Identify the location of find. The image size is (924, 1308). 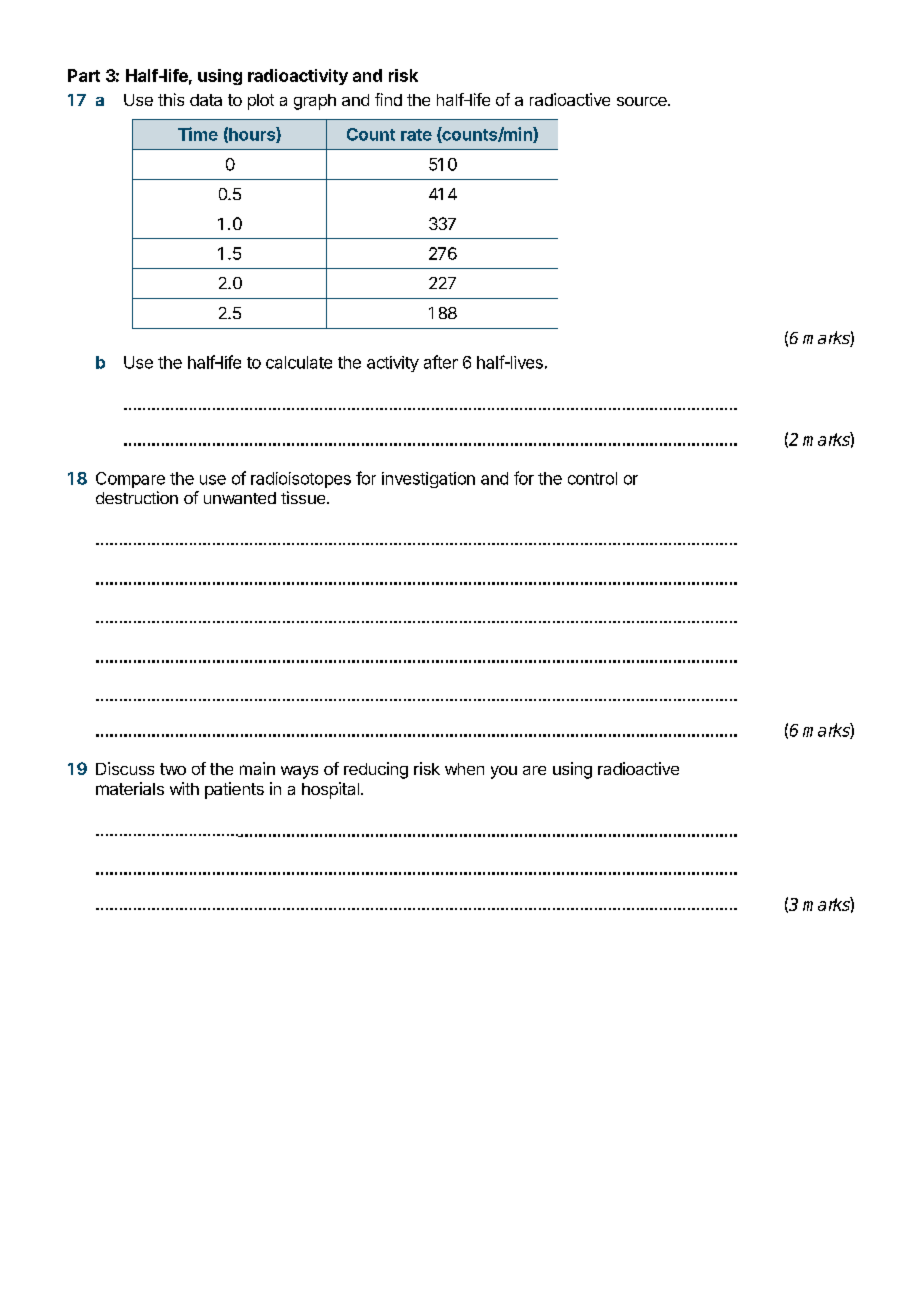
(388, 99).
